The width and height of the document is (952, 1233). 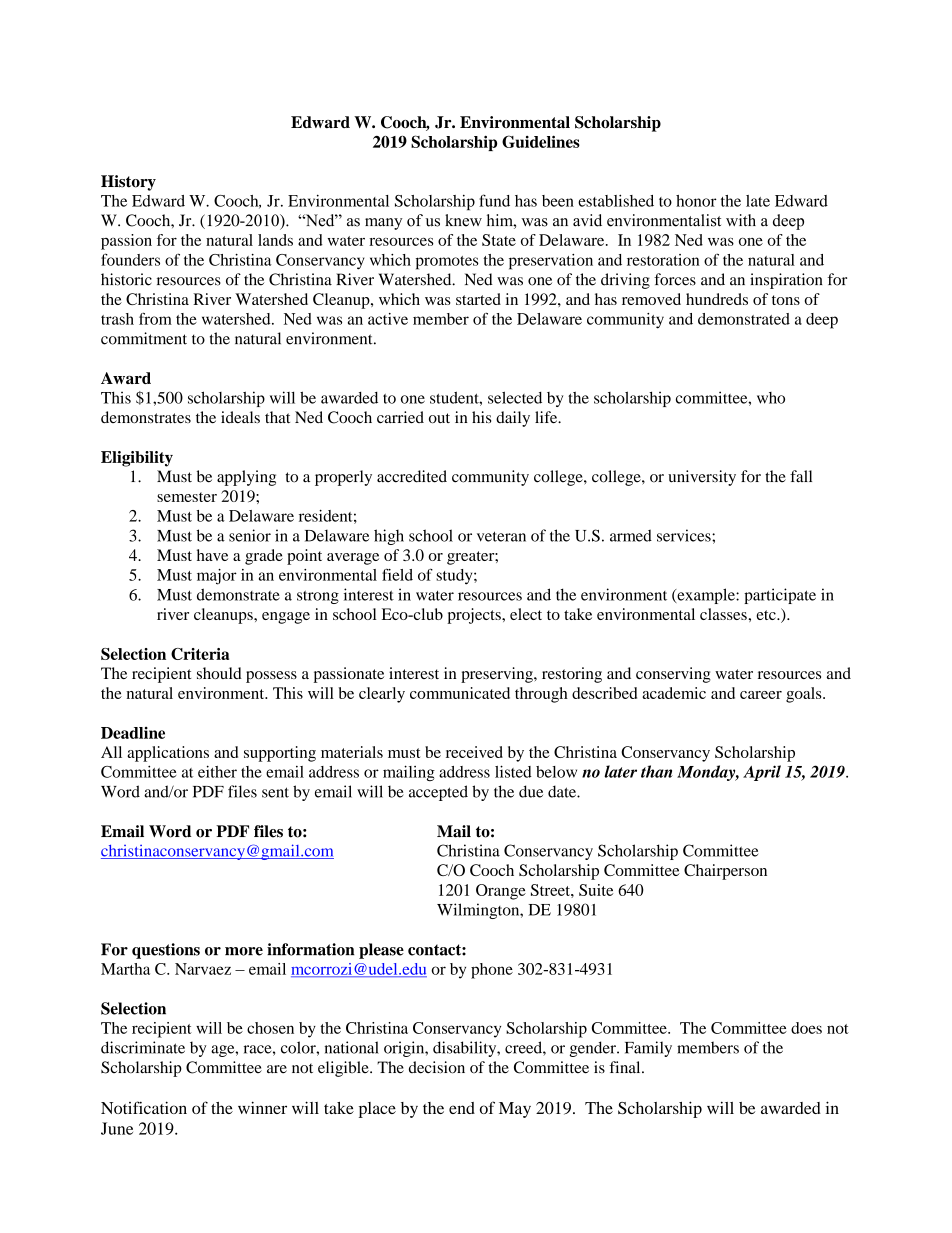 I want to click on Notification, so click(x=144, y=1107).
